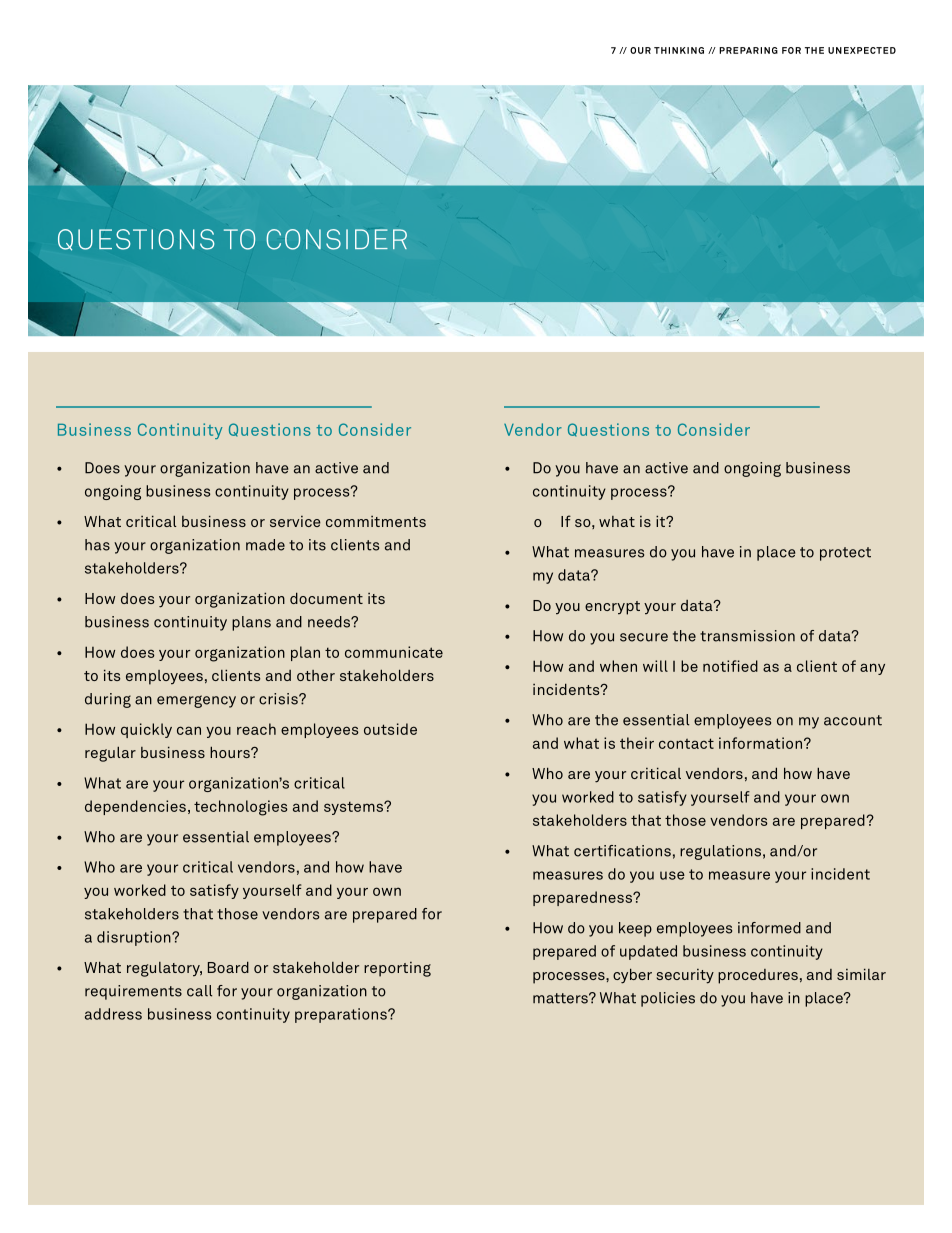  What do you see at coordinates (672, 875) in the page?
I see `use` at bounding box center [672, 875].
